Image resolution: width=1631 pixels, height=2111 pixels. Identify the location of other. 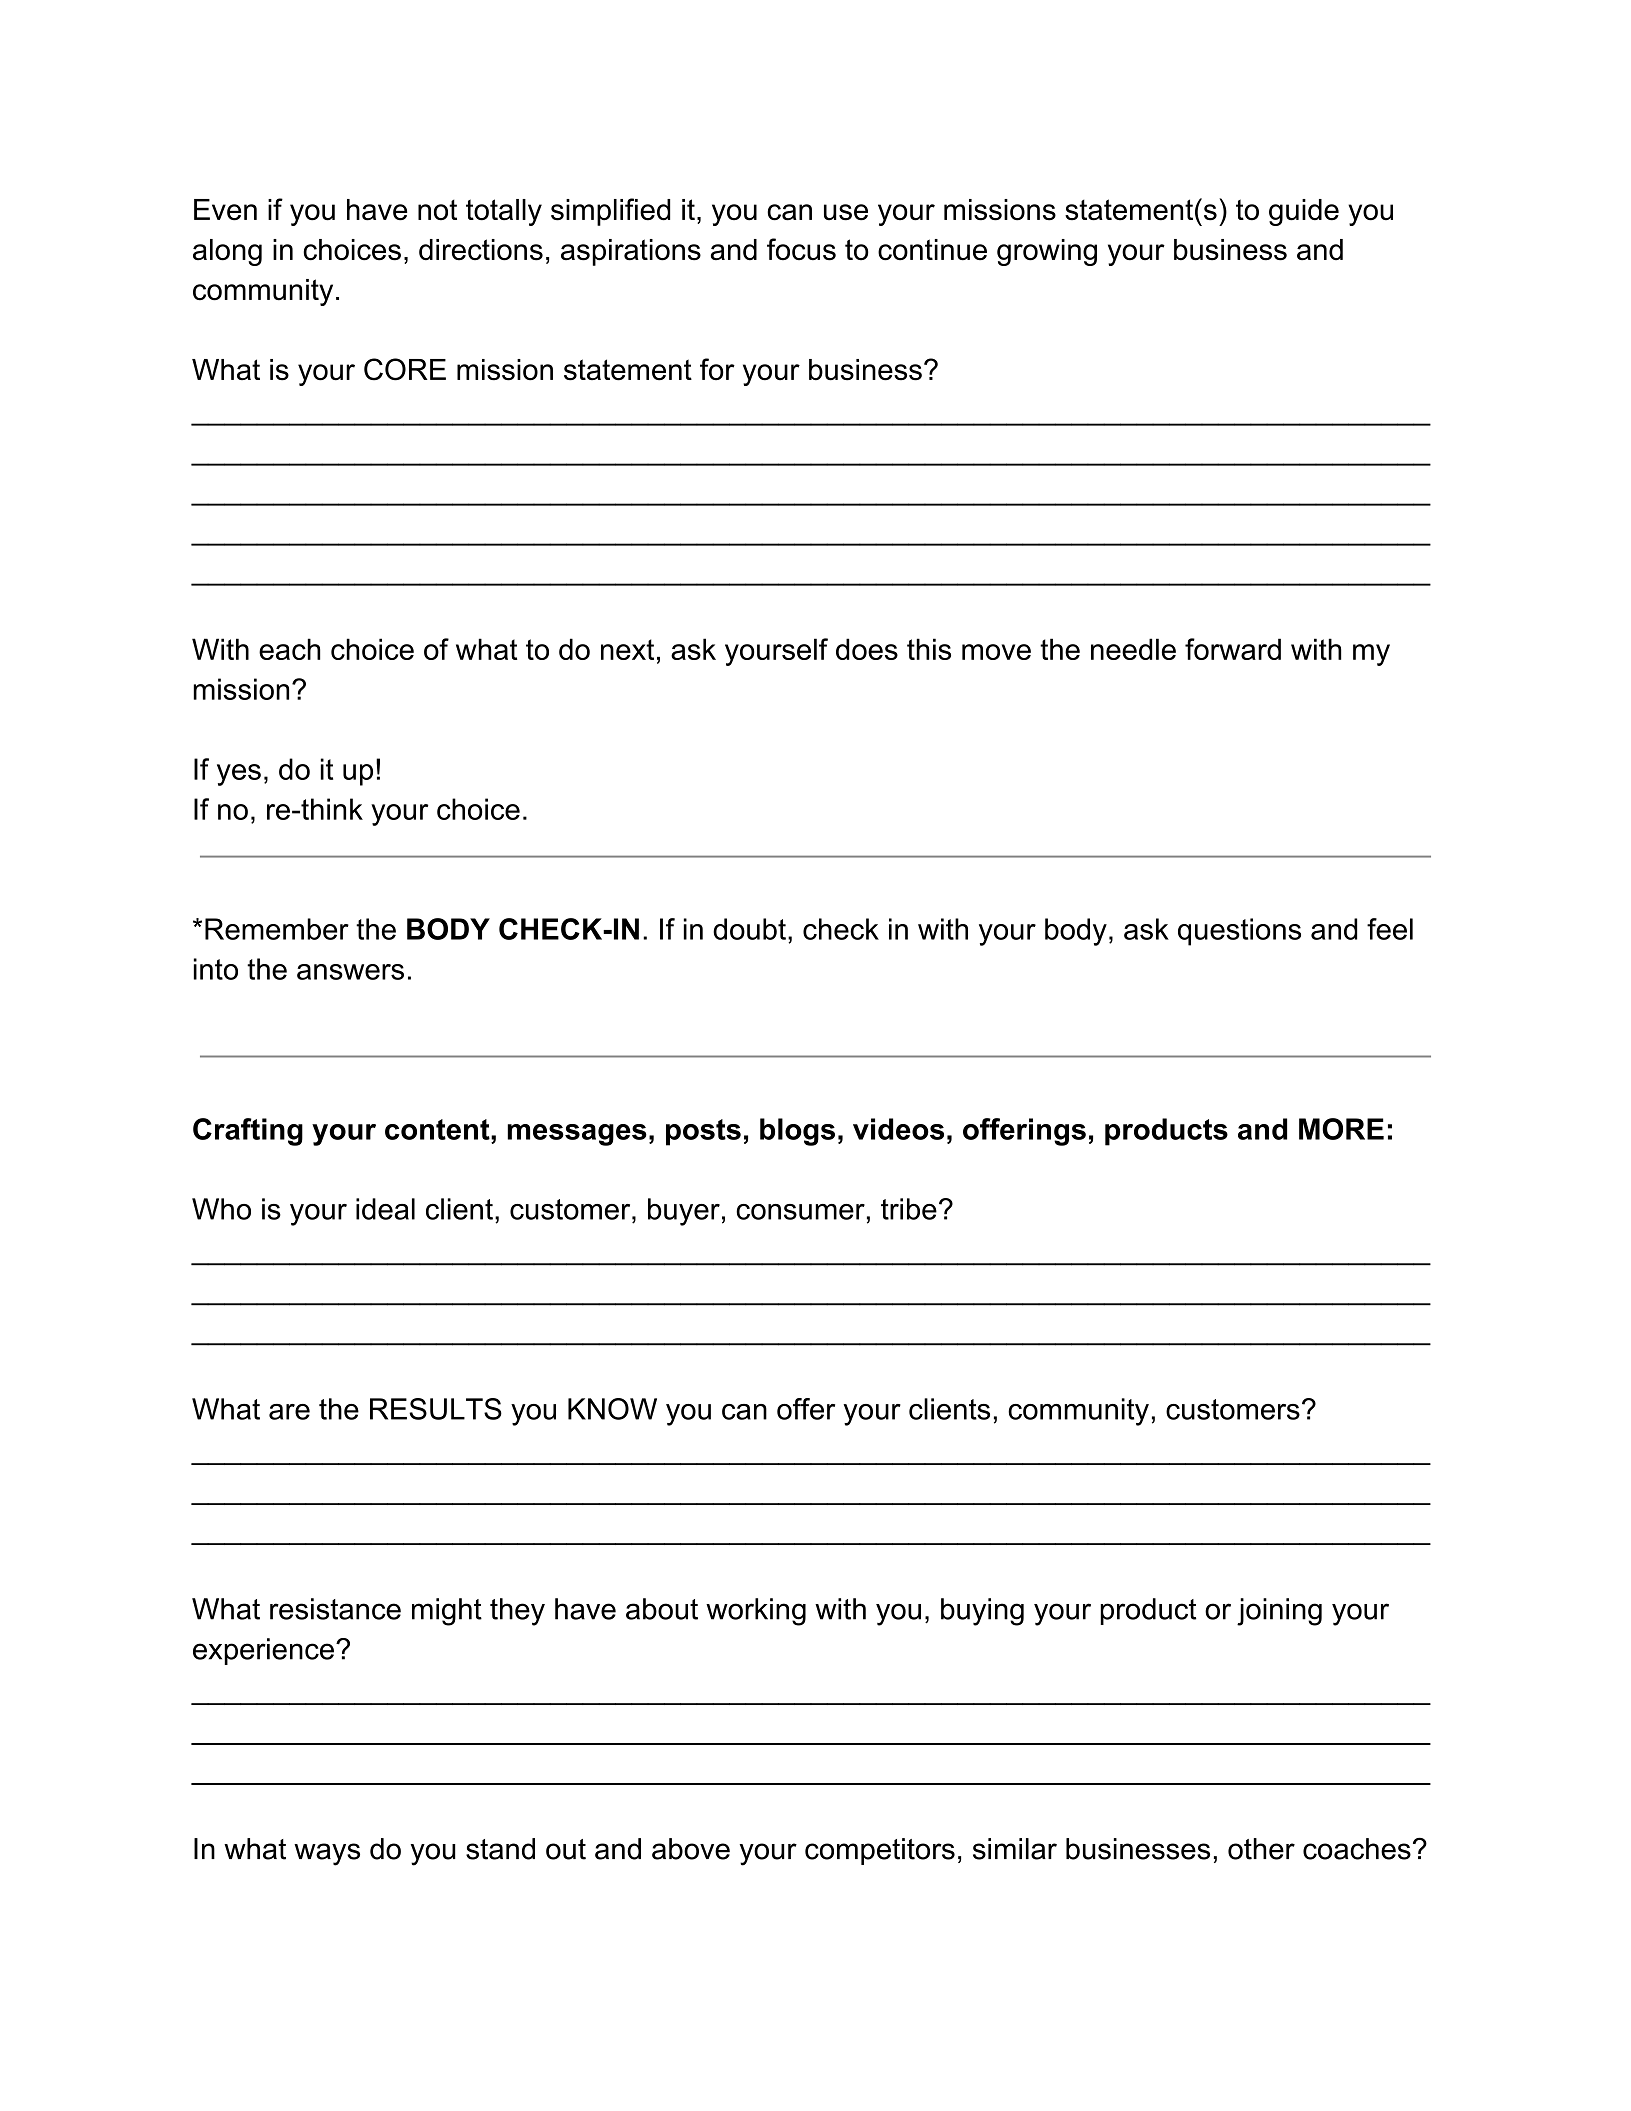
(1261, 1849).
